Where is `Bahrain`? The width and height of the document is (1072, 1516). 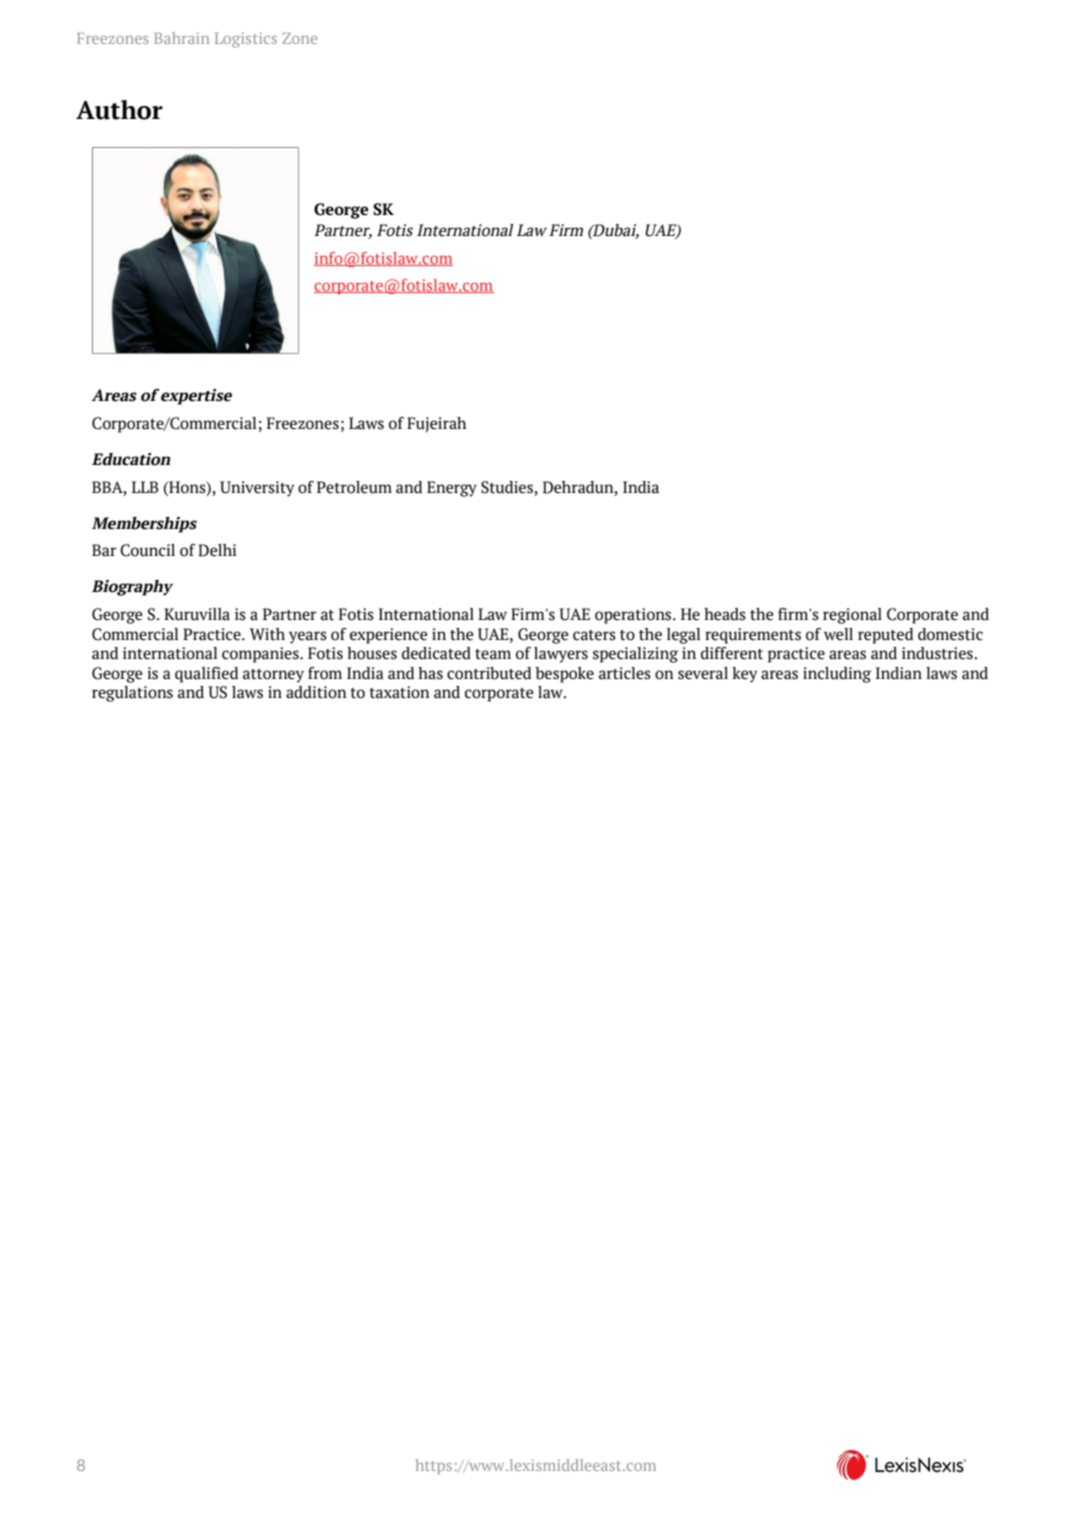 Bahrain is located at coordinates (181, 38).
